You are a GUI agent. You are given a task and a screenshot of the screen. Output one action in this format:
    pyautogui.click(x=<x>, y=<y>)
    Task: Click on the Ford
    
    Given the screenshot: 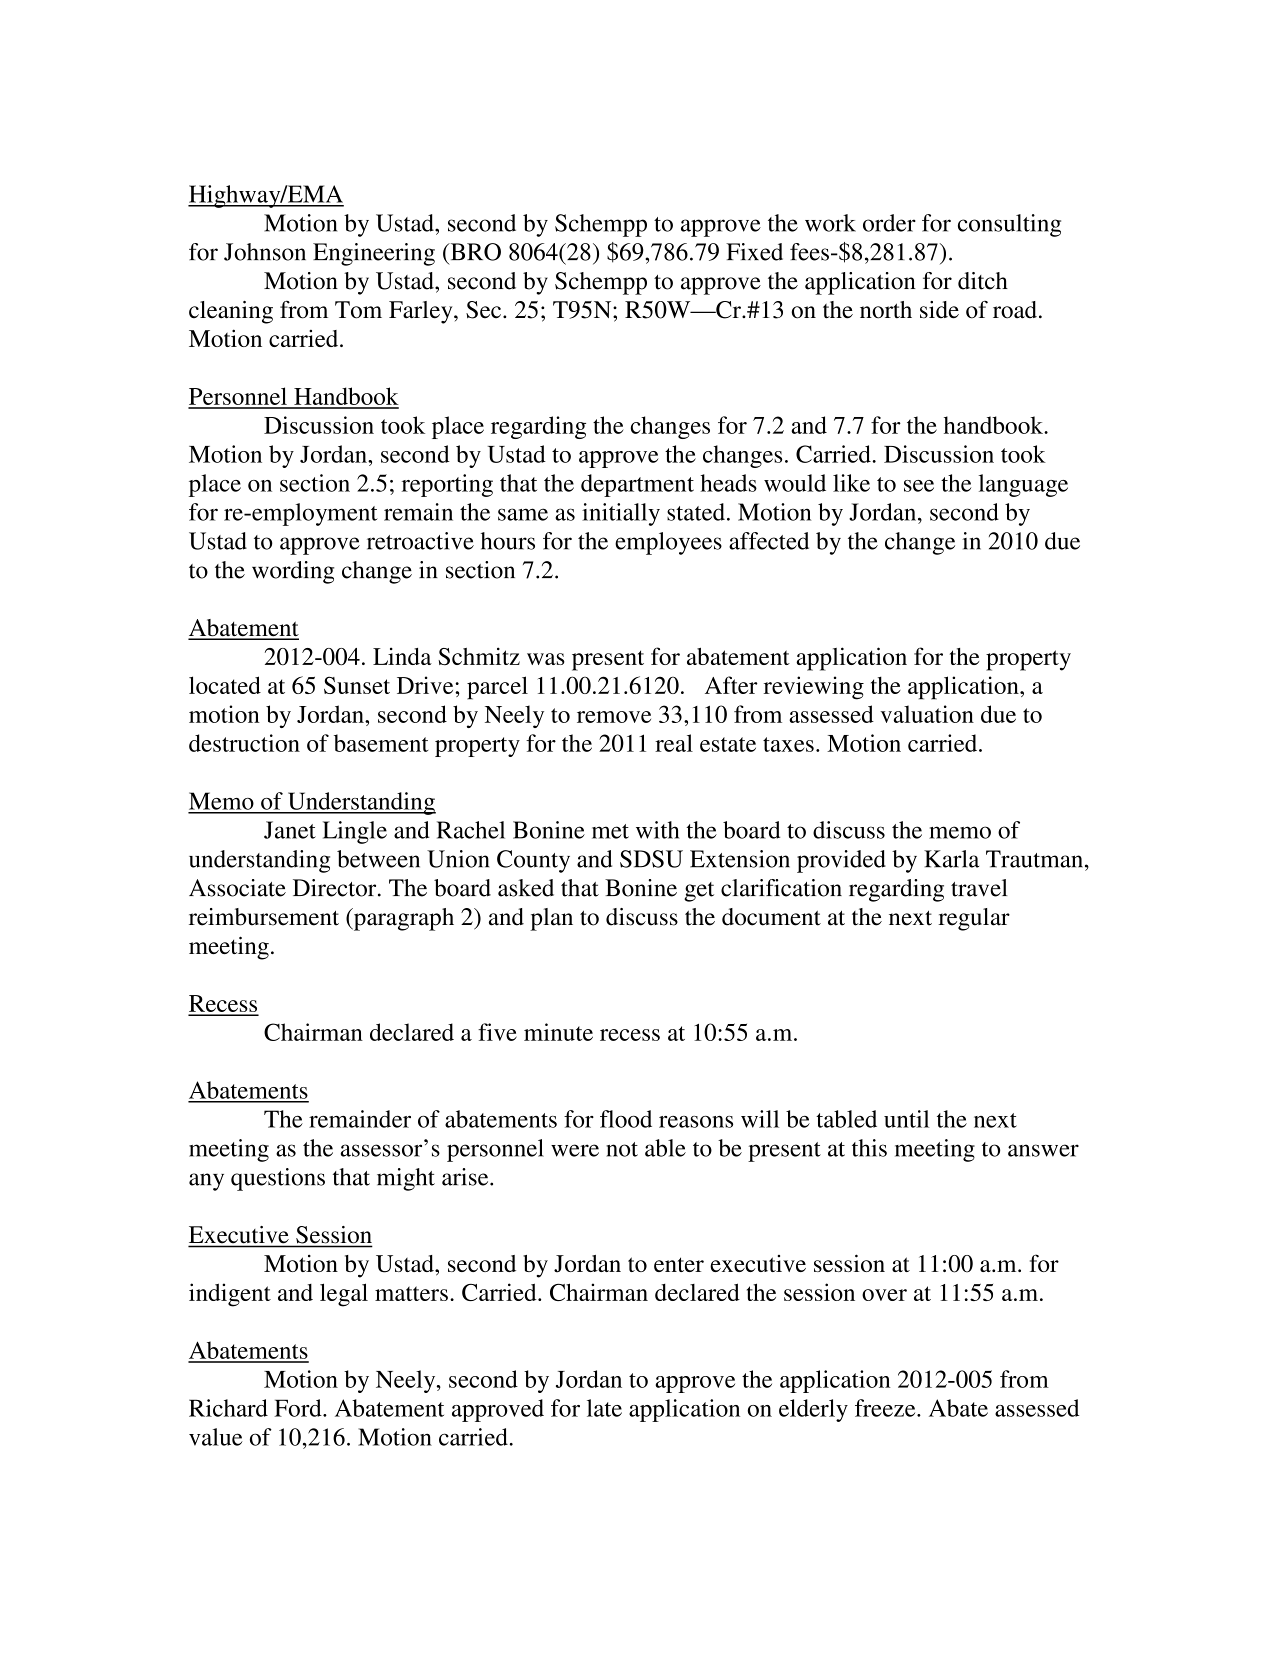 What is the action you would take?
    pyautogui.click(x=299, y=1408)
